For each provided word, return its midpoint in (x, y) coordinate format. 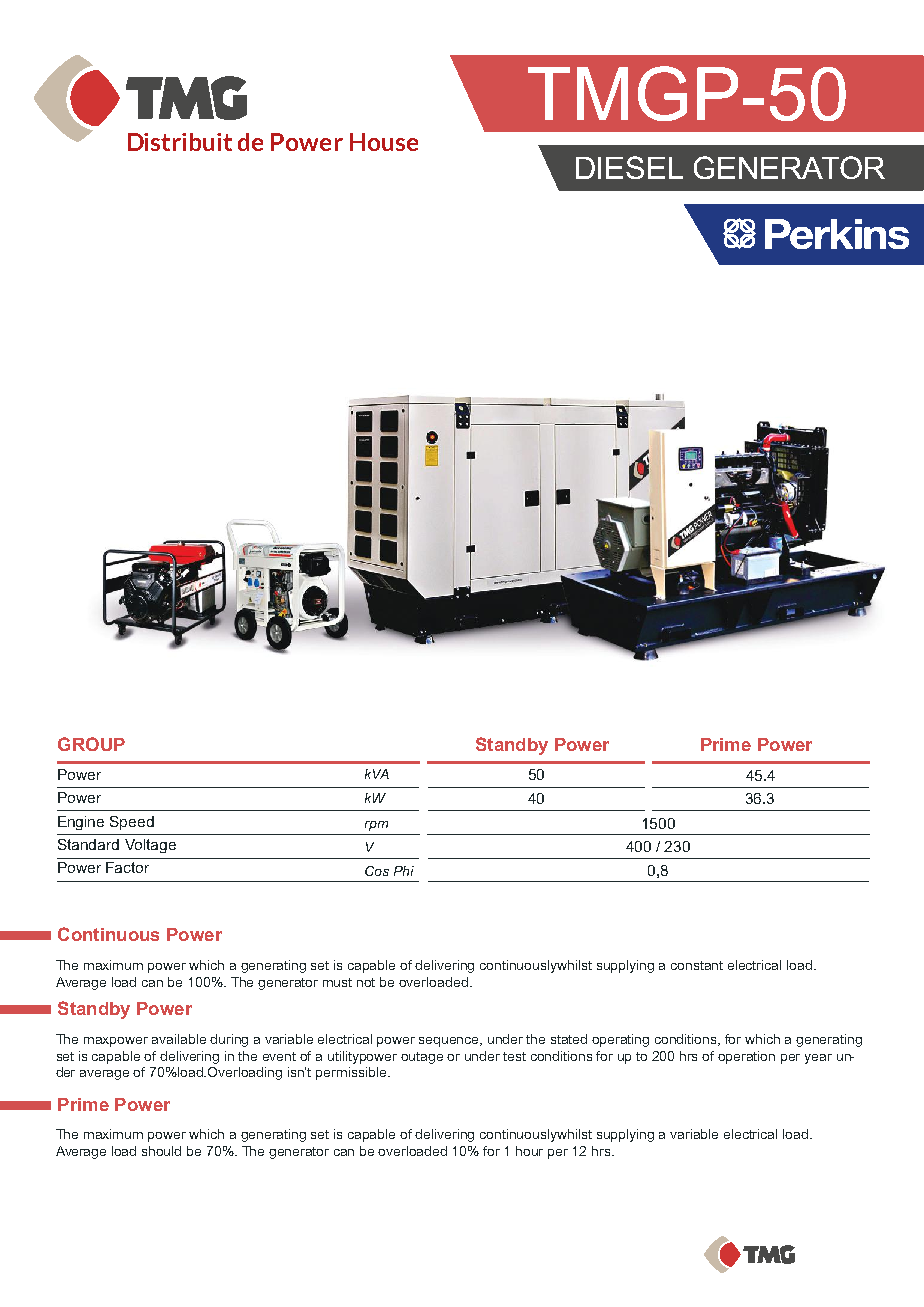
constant (697, 965)
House (384, 142)
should (161, 1151)
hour (529, 1151)
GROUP (91, 744)
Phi (404, 871)
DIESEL (629, 167)
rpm (376, 826)
